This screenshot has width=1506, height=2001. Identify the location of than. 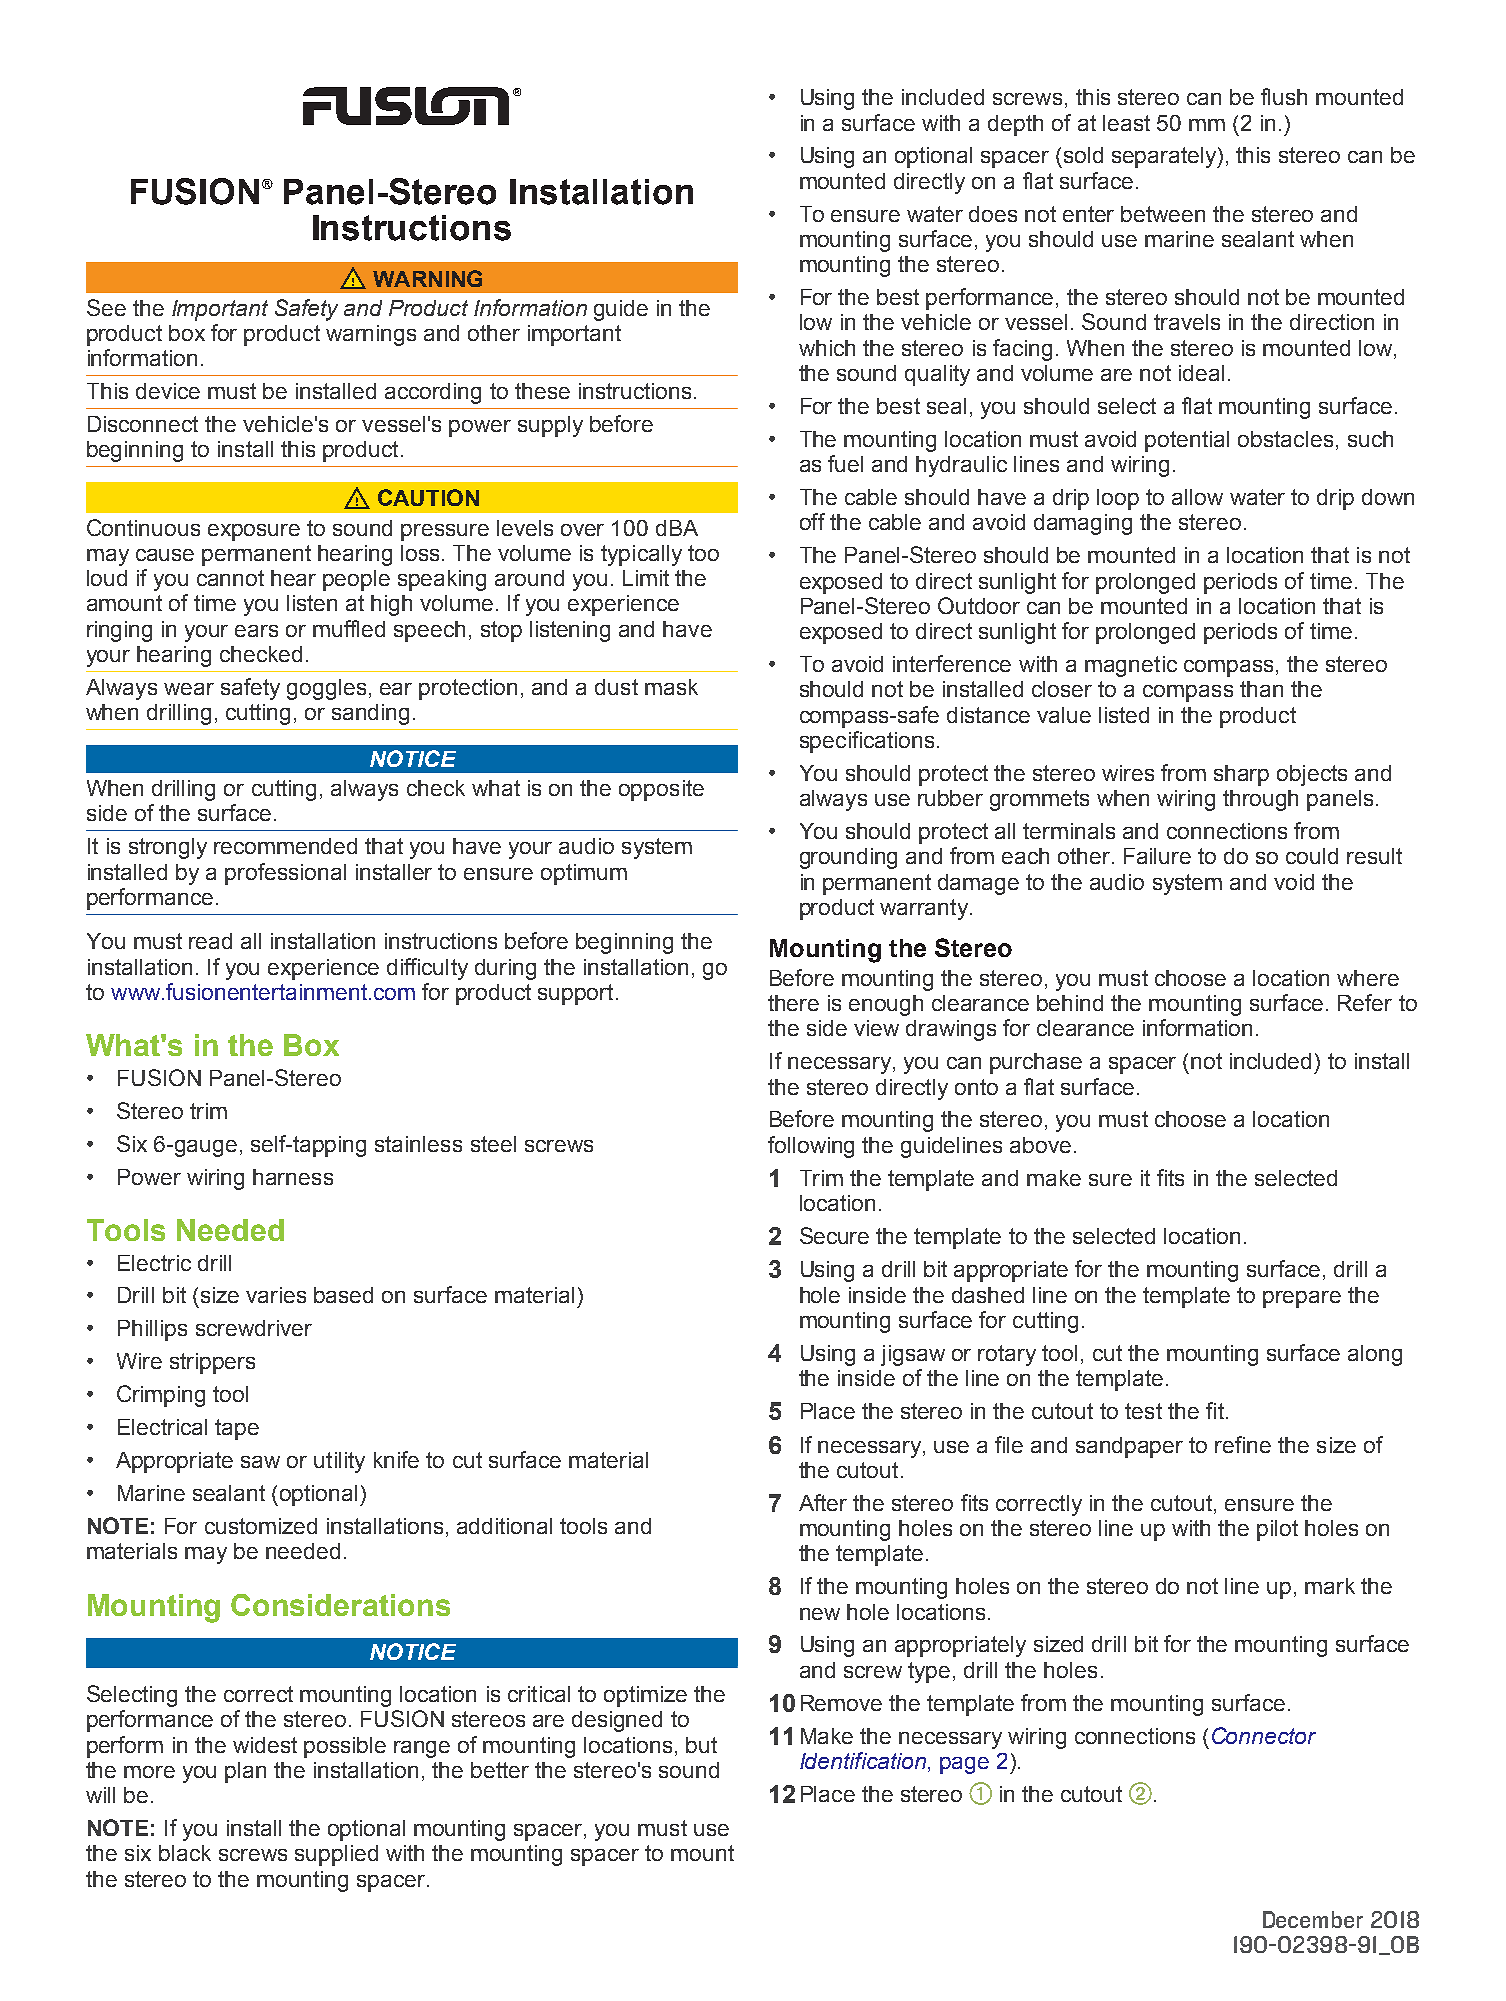
(1261, 689).
